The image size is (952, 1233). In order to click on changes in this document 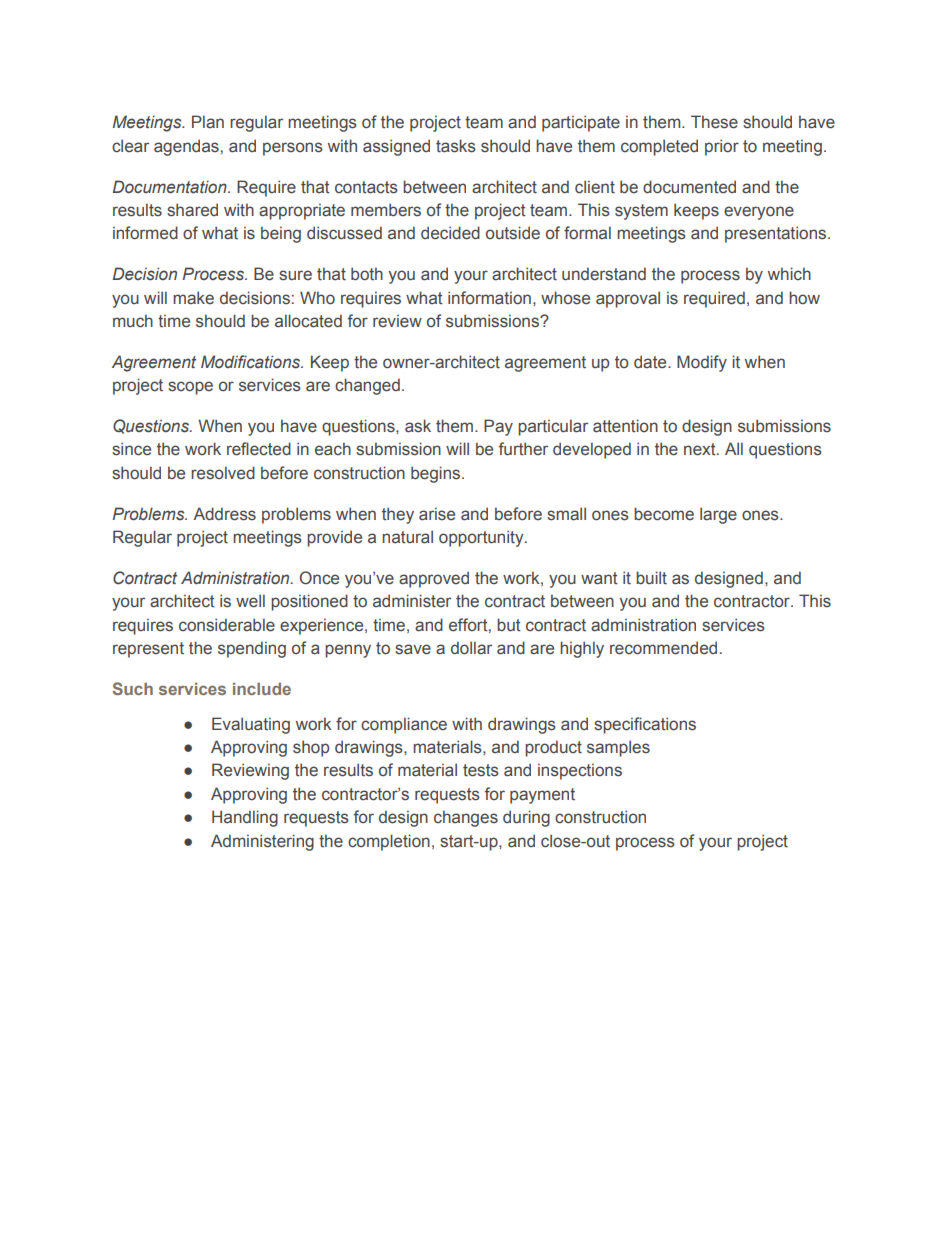, I will do `click(466, 818)`.
